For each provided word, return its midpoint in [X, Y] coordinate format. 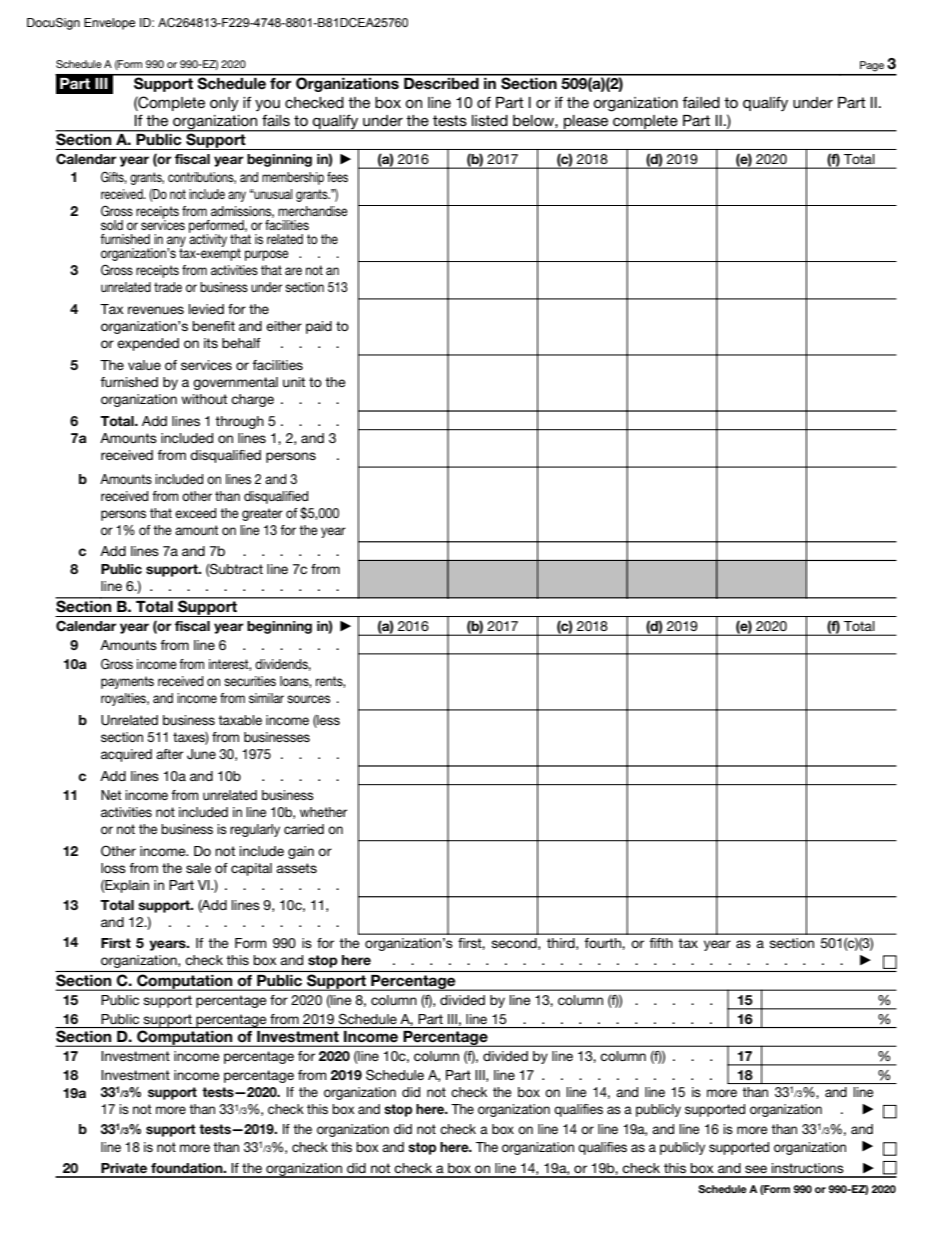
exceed [195, 513]
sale [198, 868]
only [224, 104]
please [586, 123]
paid [319, 327]
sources [308, 699]
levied [206, 309]
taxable [240, 720]
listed [490, 120]
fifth [661, 943]
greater [262, 514]
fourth [603, 943]
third [562, 944]
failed [701, 102]
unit [294, 382]
